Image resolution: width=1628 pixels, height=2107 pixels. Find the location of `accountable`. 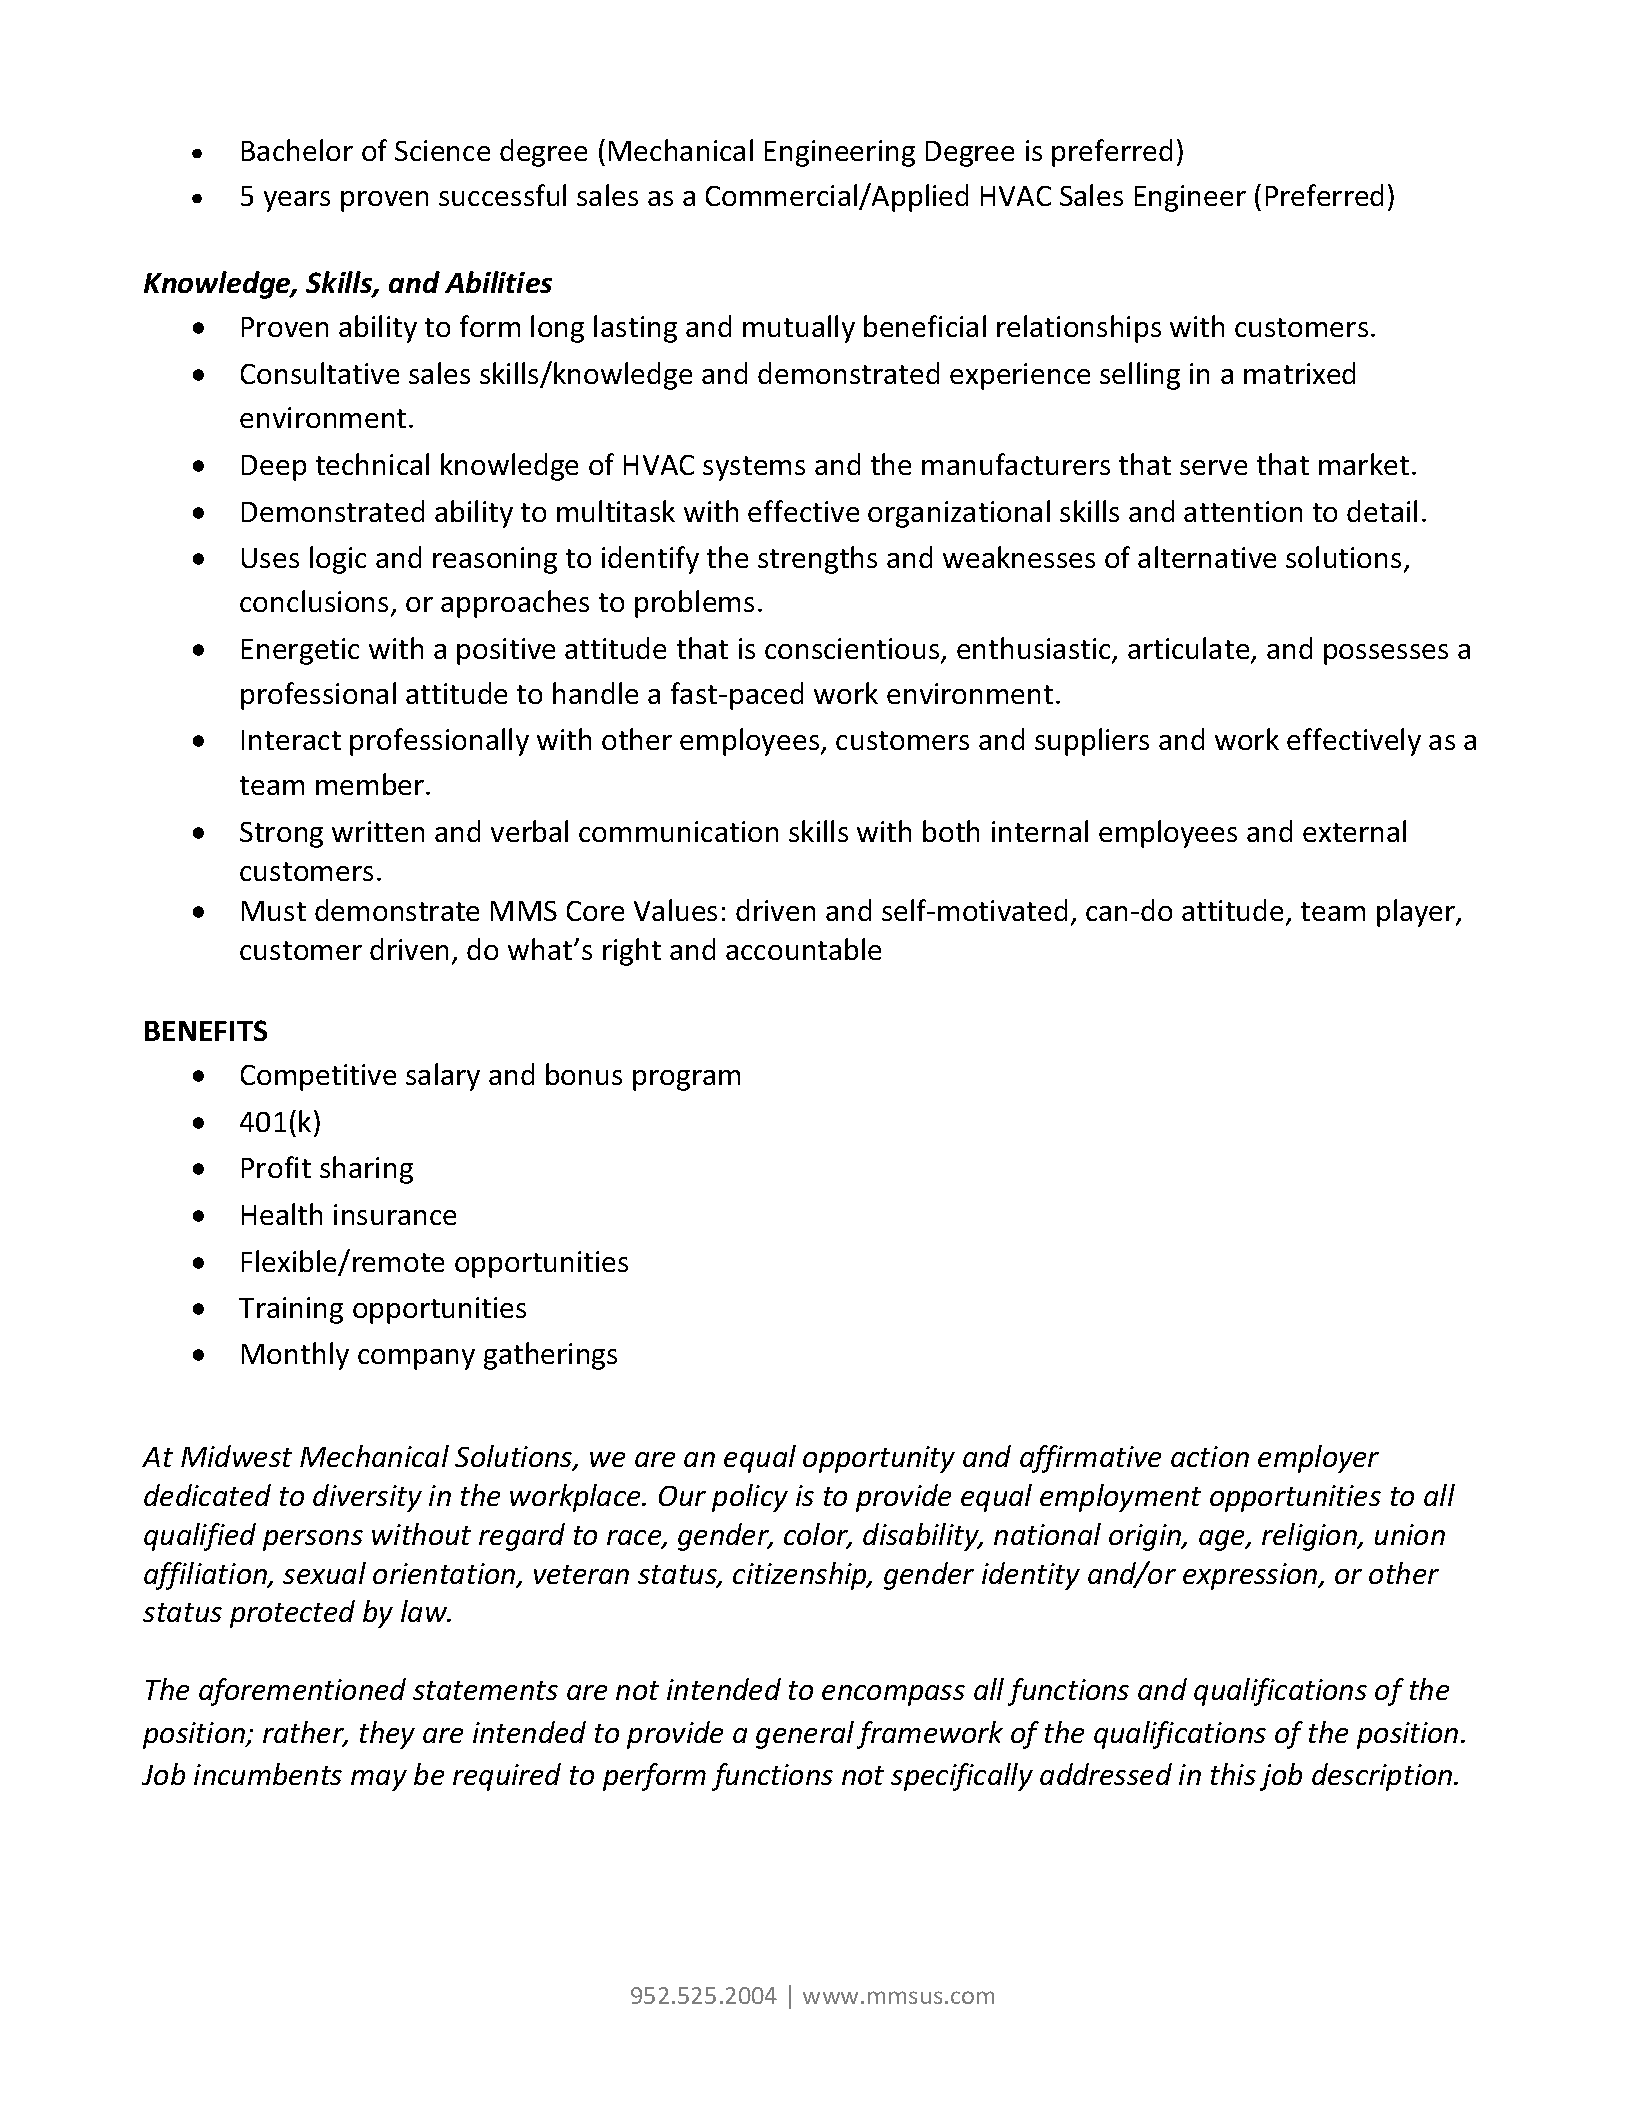

accountable is located at coordinates (803, 949).
